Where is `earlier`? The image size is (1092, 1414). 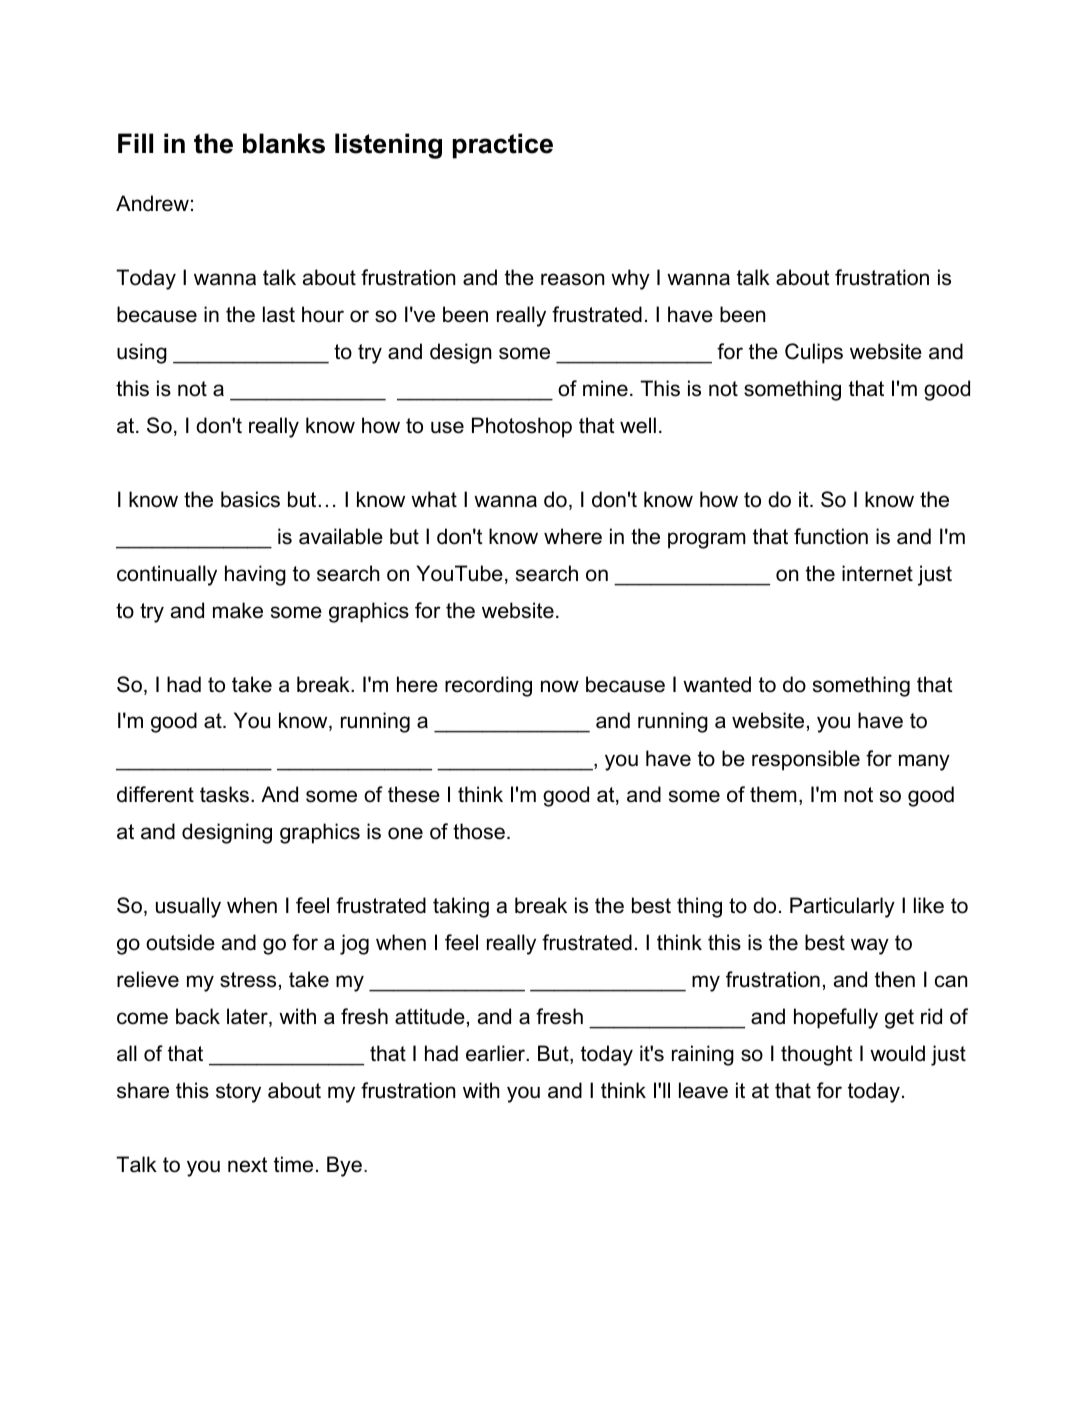
earlier is located at coordinates (497, 1053).
